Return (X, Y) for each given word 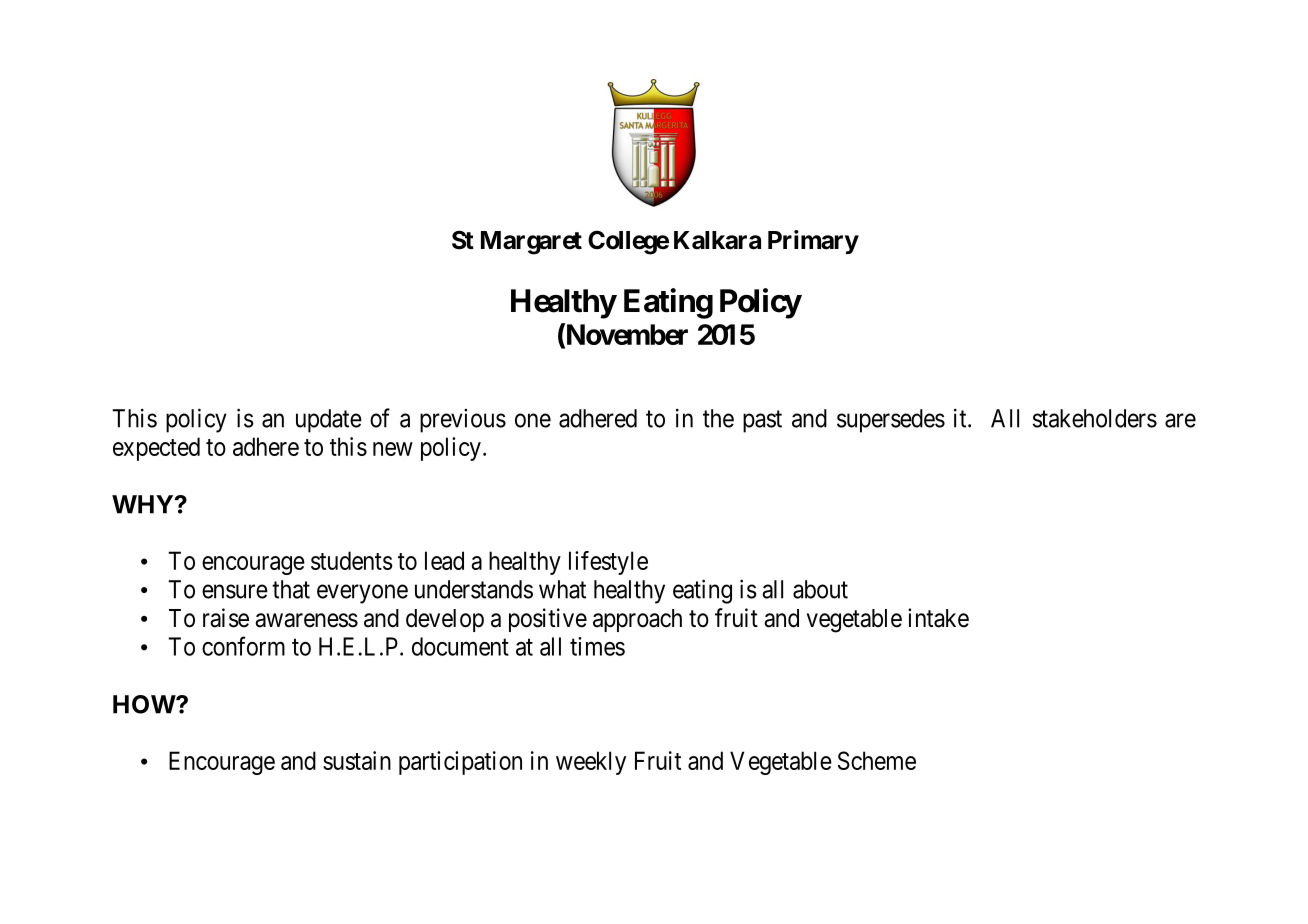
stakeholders (1095, 418)
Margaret (531, 243)
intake (938, 618)
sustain (357, 760)
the (718, 418)
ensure (235, 591)
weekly (591, 763)
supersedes (891, 421)
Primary (813, 242)
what (562, 589)
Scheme (877, 760)
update (329, 421)
